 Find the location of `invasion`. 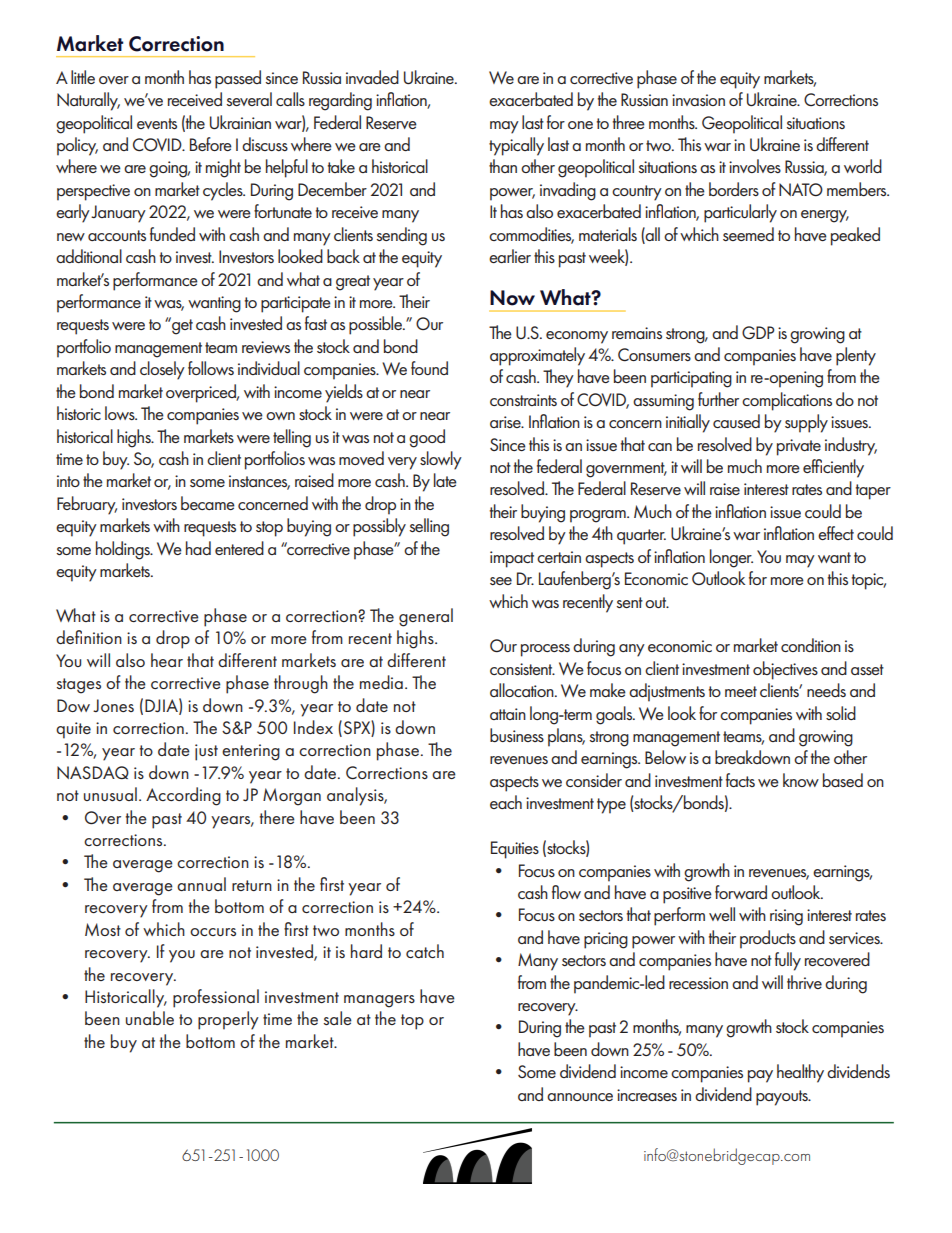

invasion is located at coordinates (698, 100).
